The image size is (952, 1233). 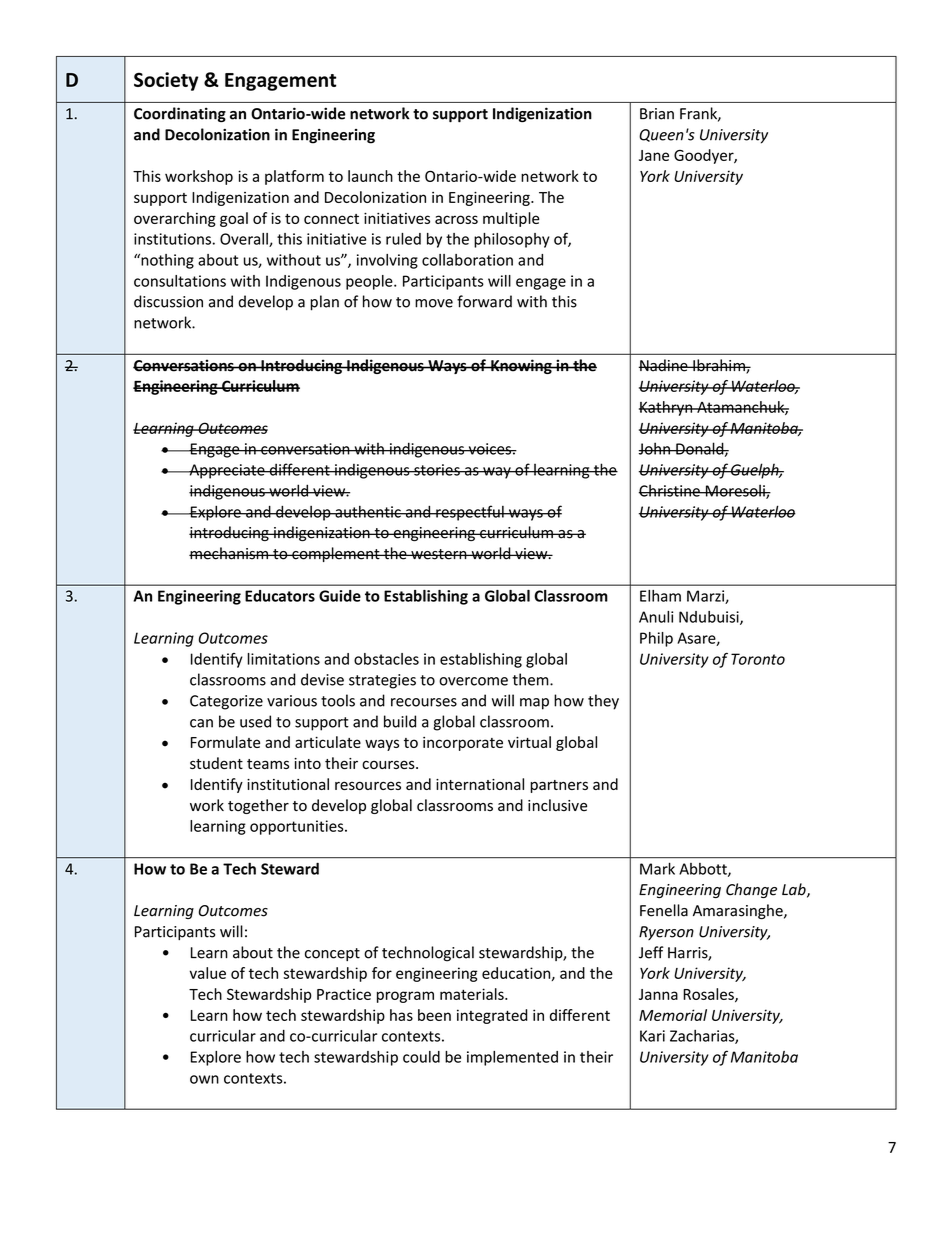 I want to click on Abbott, so click(x=704, y=870).
